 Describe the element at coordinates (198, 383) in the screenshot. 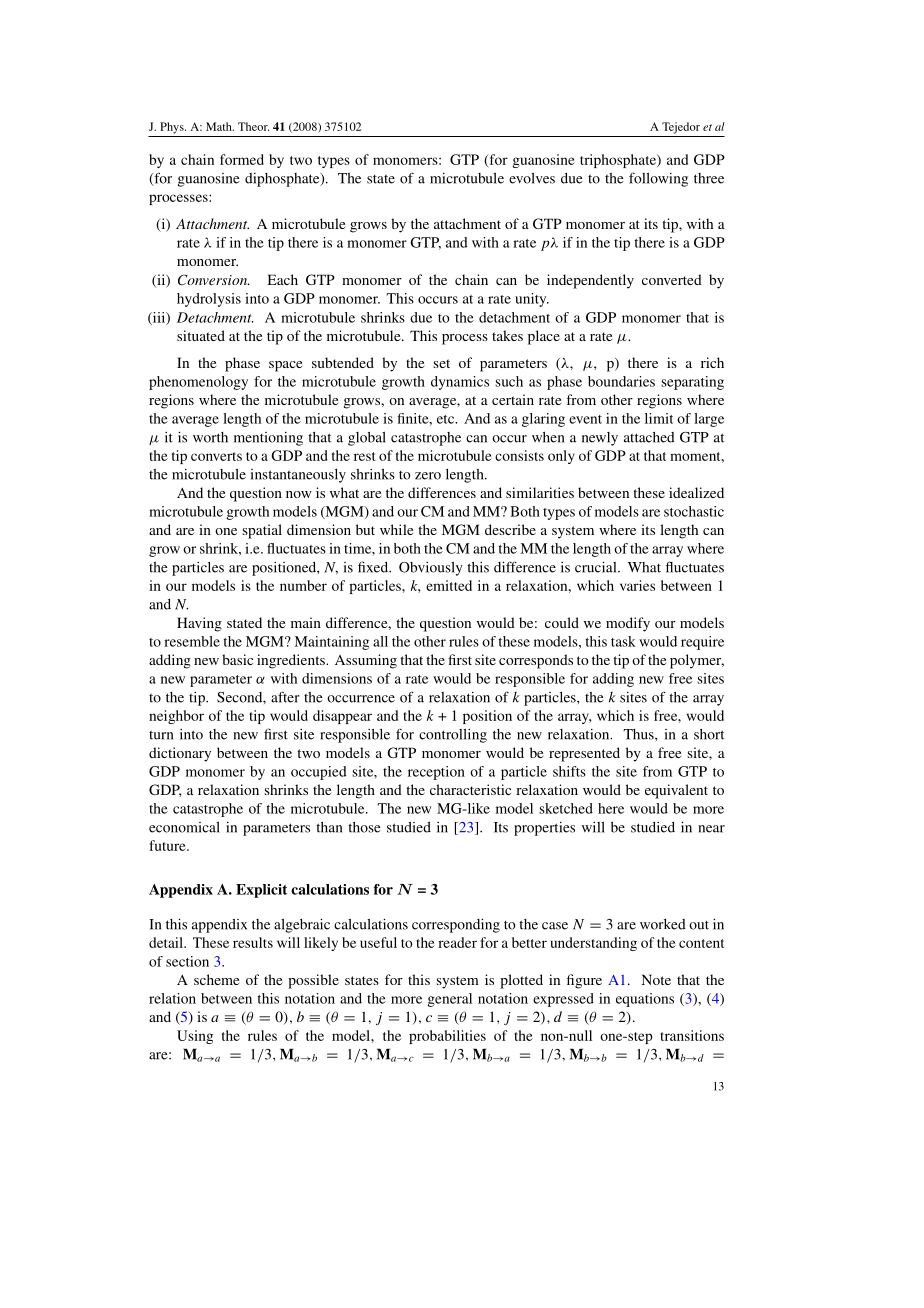

I see `phenomenology` at that location.
